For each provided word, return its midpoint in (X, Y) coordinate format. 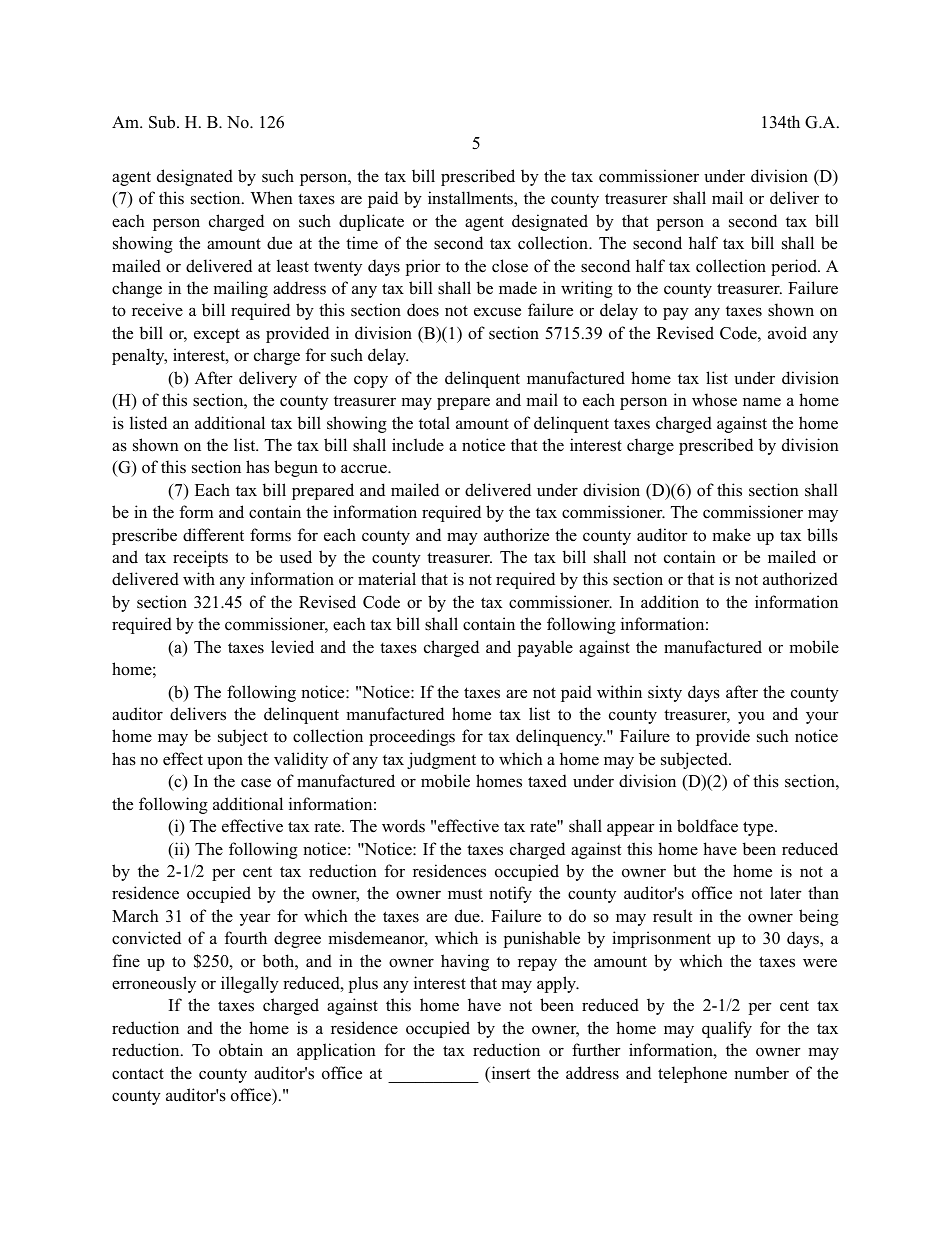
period (795, 267)
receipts (200, 558)
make (731, 534)
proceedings (412, 737)
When (271, 197)
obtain (241, 1050)
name (762, 402)
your (822, 717)
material (387, 579)
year (255, 919)
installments (471, 199)
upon (225, 762)
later (786, 893)
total (434, 423)
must (465, 893)
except (217, 335)
